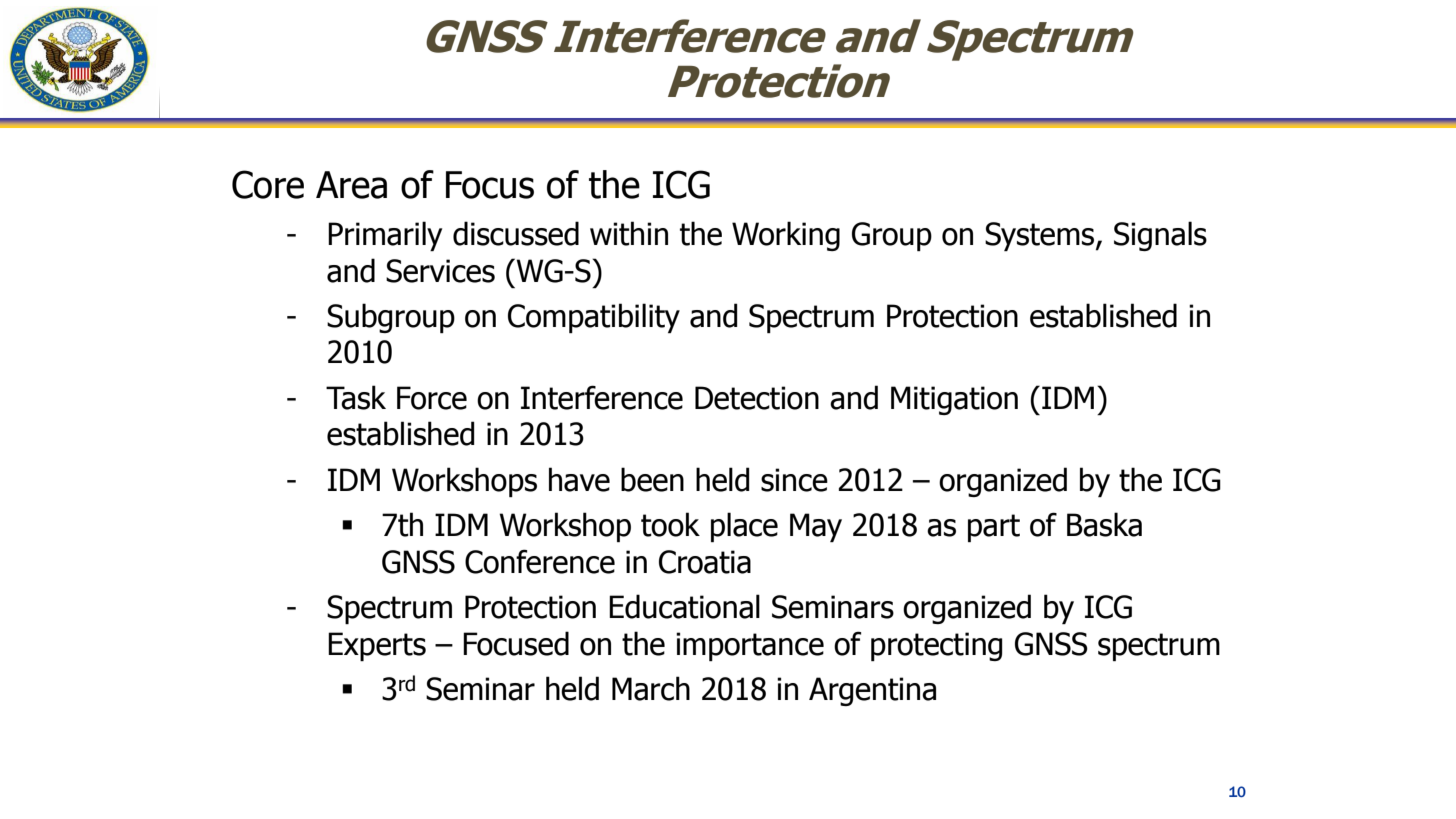 The image size is (1456, 819). I want to click on Experts, so click(377, 646).
